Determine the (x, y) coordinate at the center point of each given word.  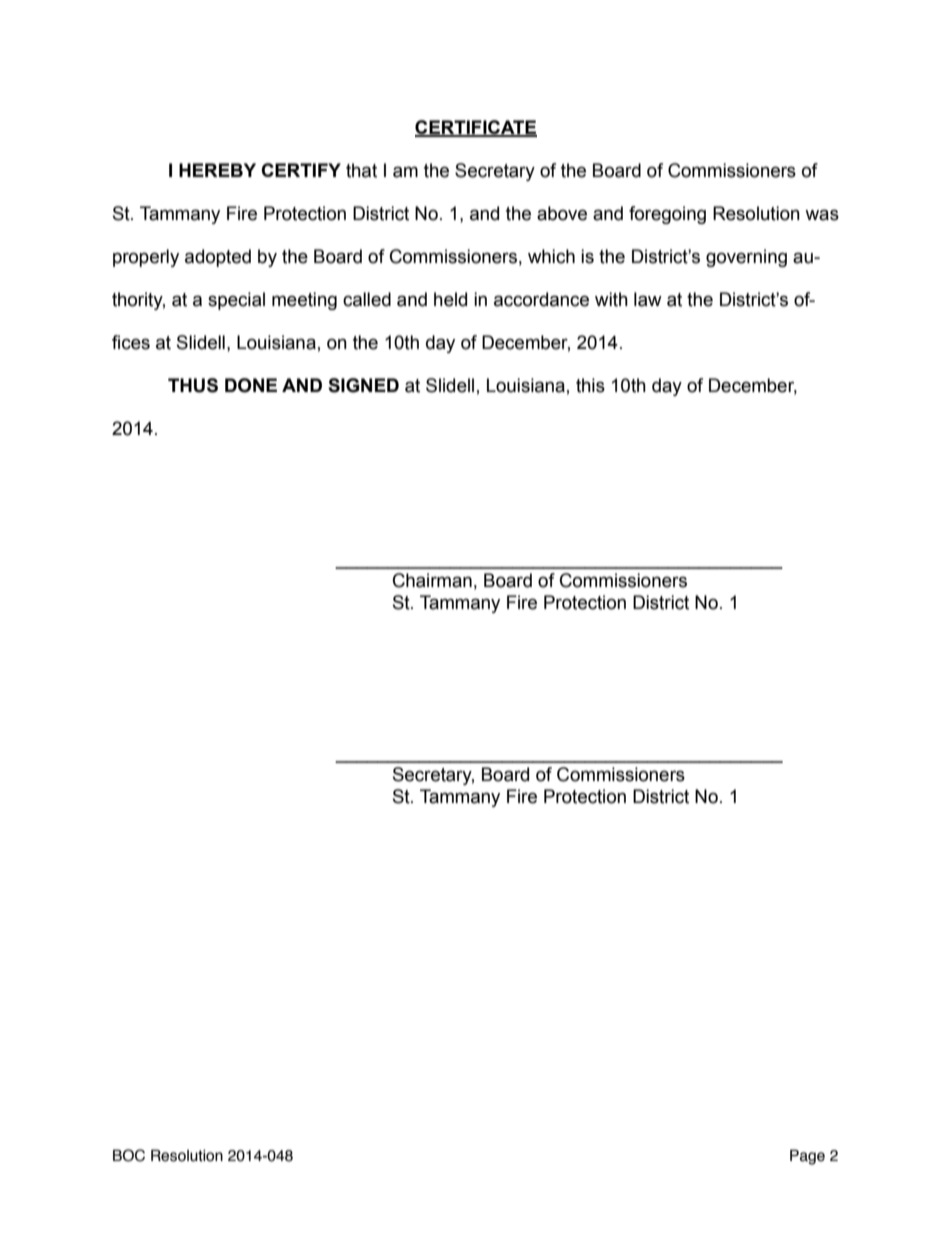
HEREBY (217, 170)
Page (807, 1157)
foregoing (667, 215)
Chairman (432, 580)
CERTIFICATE (476, 128)
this (590, 385)
